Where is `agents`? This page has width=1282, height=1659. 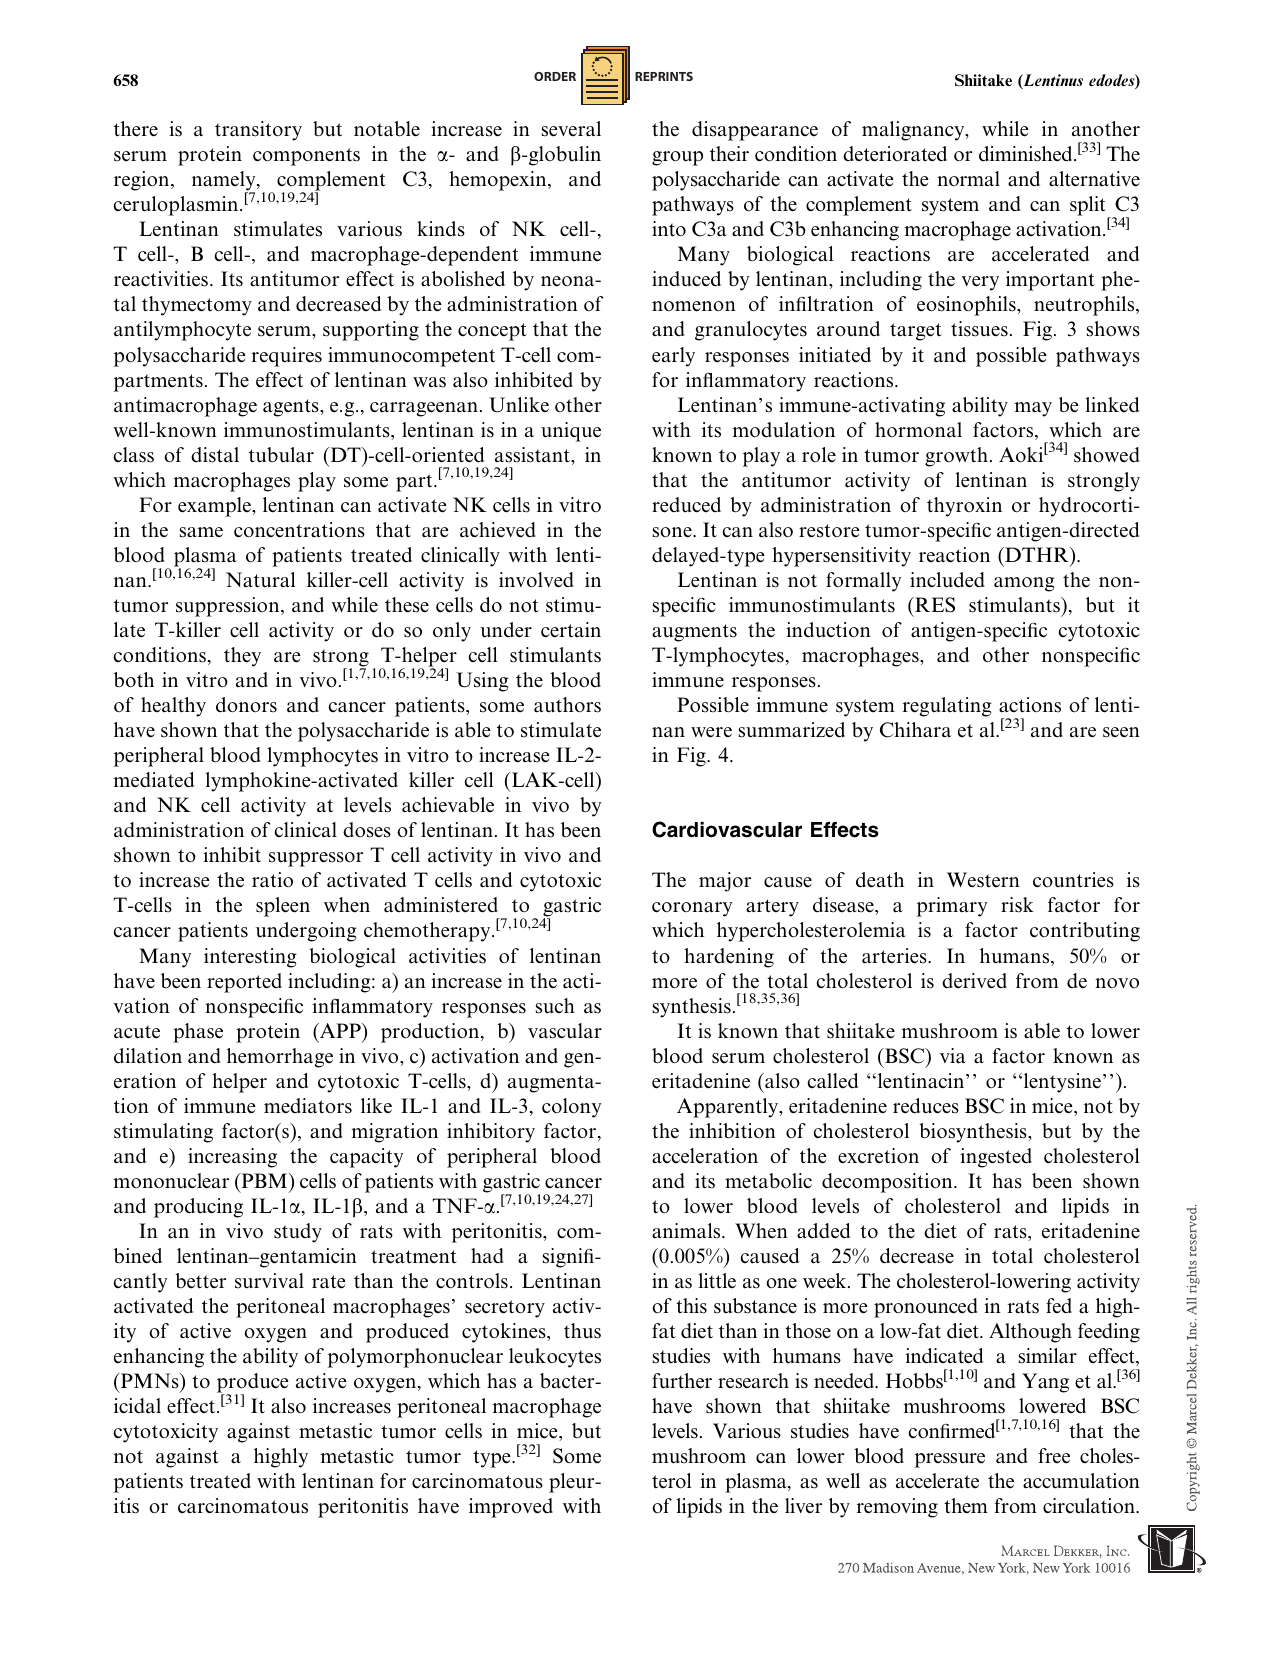 agents is located at coordinates (292, 408).
